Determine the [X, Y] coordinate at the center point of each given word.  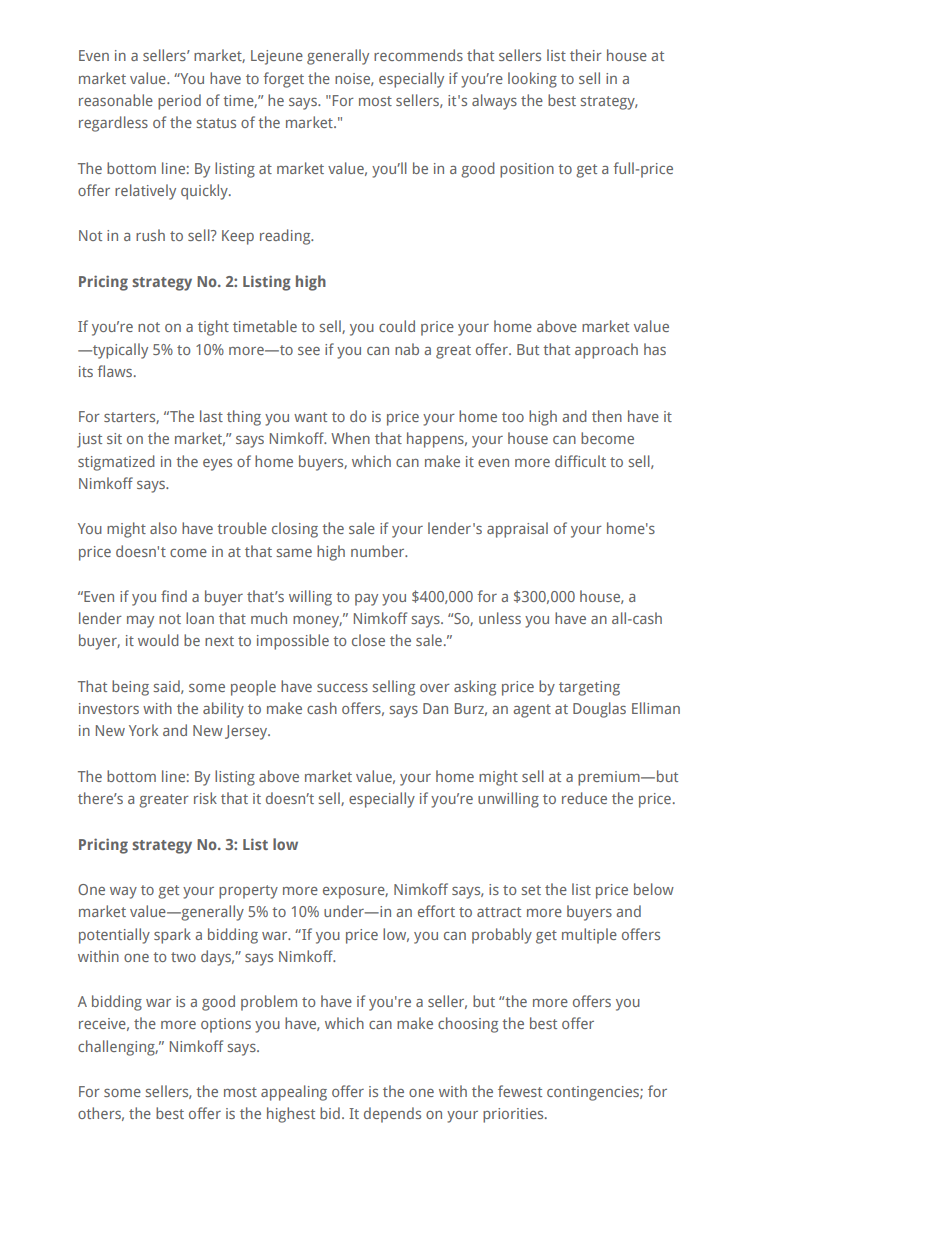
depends [392, 1115]
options [226, 1025]
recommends [418, 55]
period [179, 102]
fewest [520, 1091]
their [586, 55]
